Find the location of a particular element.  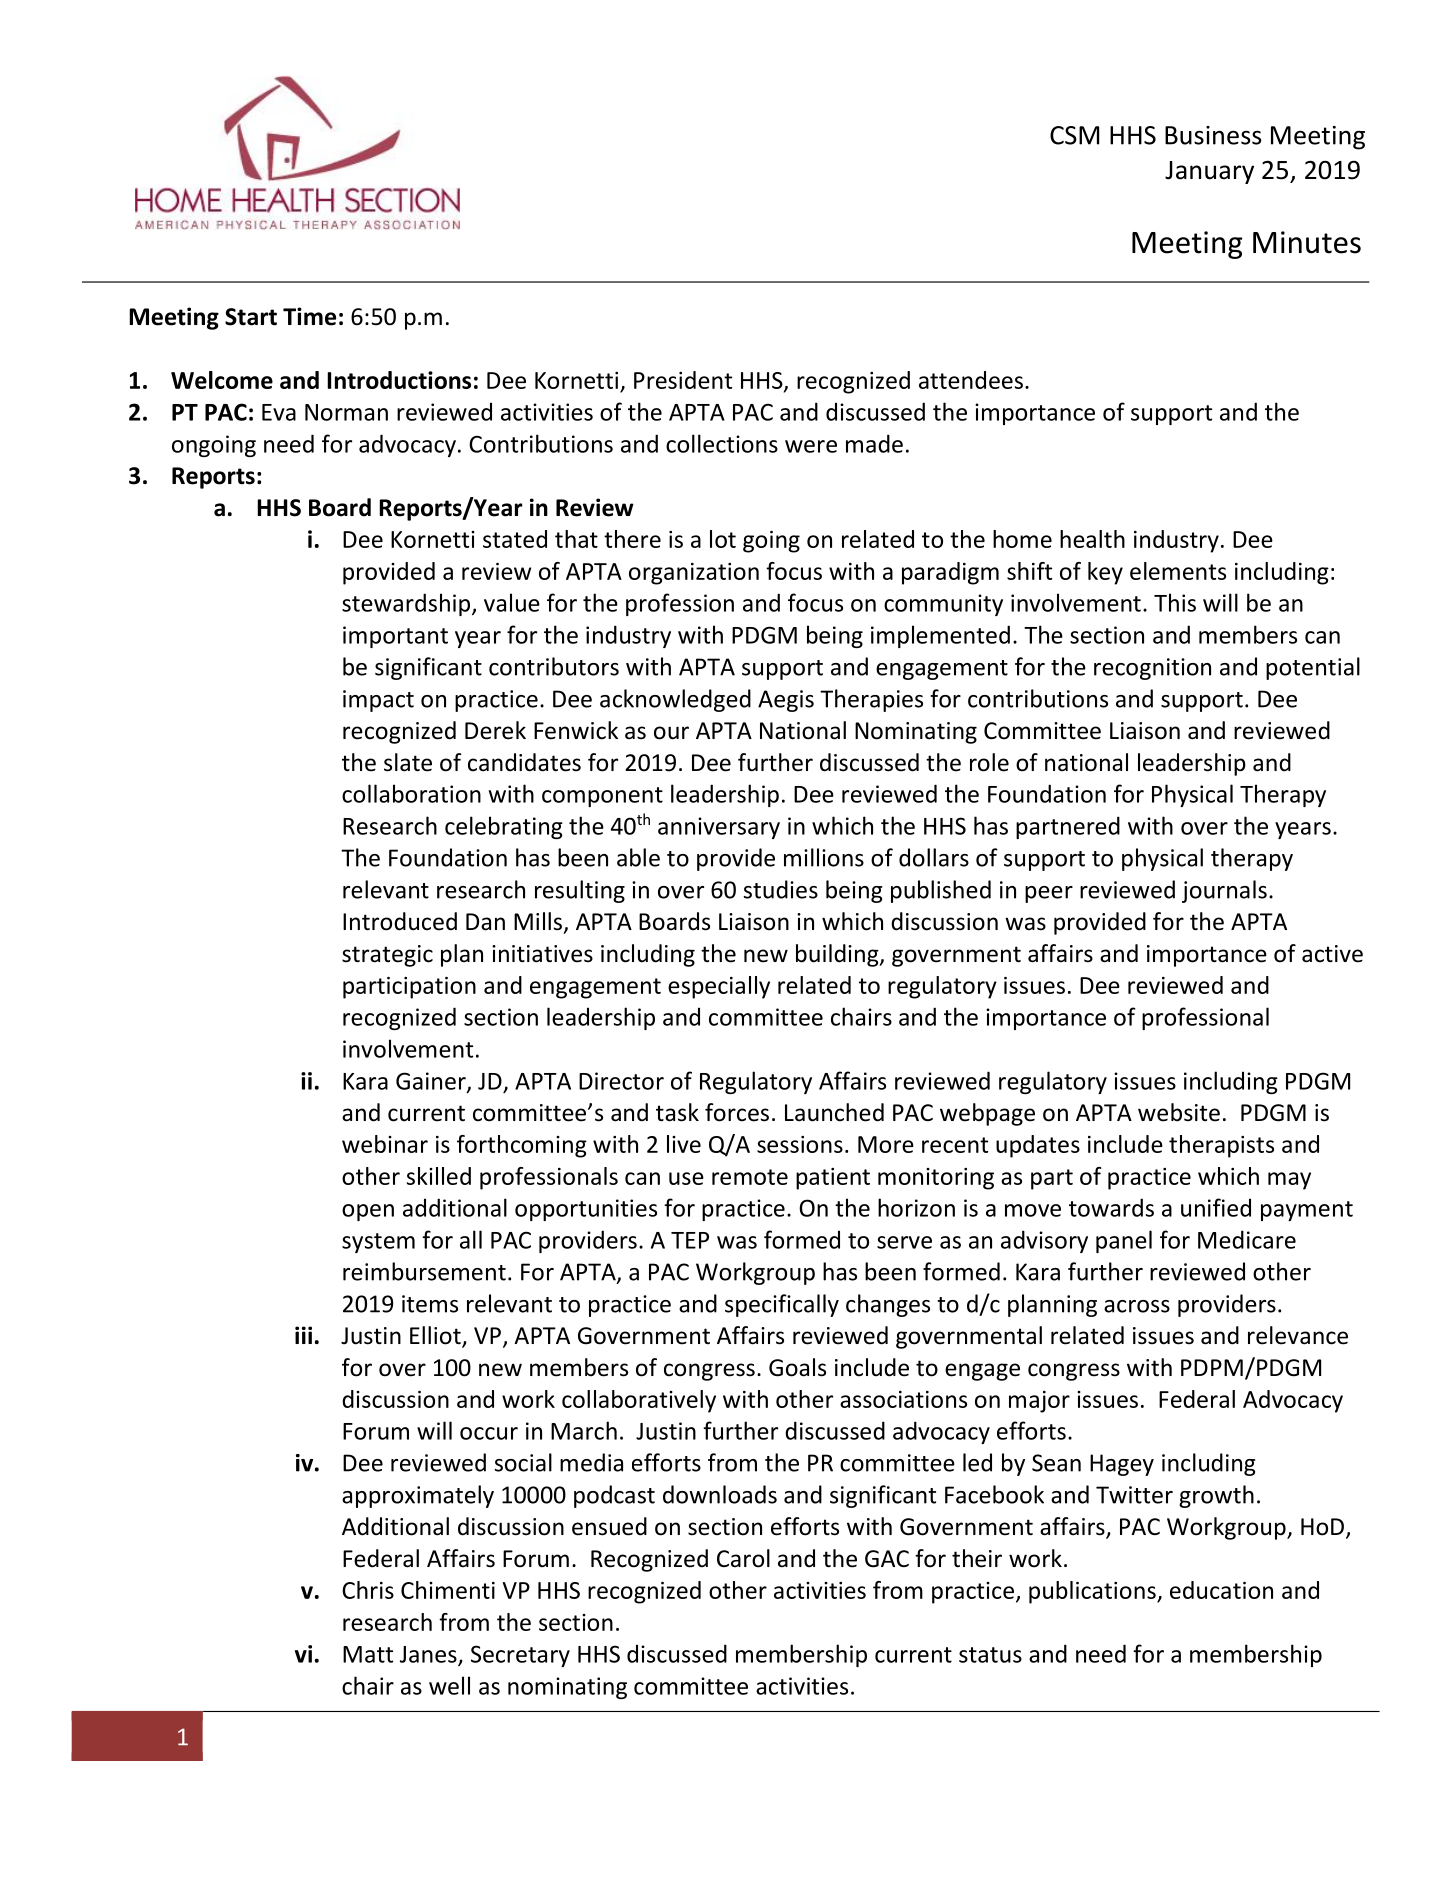

recognition is located at coordinates (1152, 669).
